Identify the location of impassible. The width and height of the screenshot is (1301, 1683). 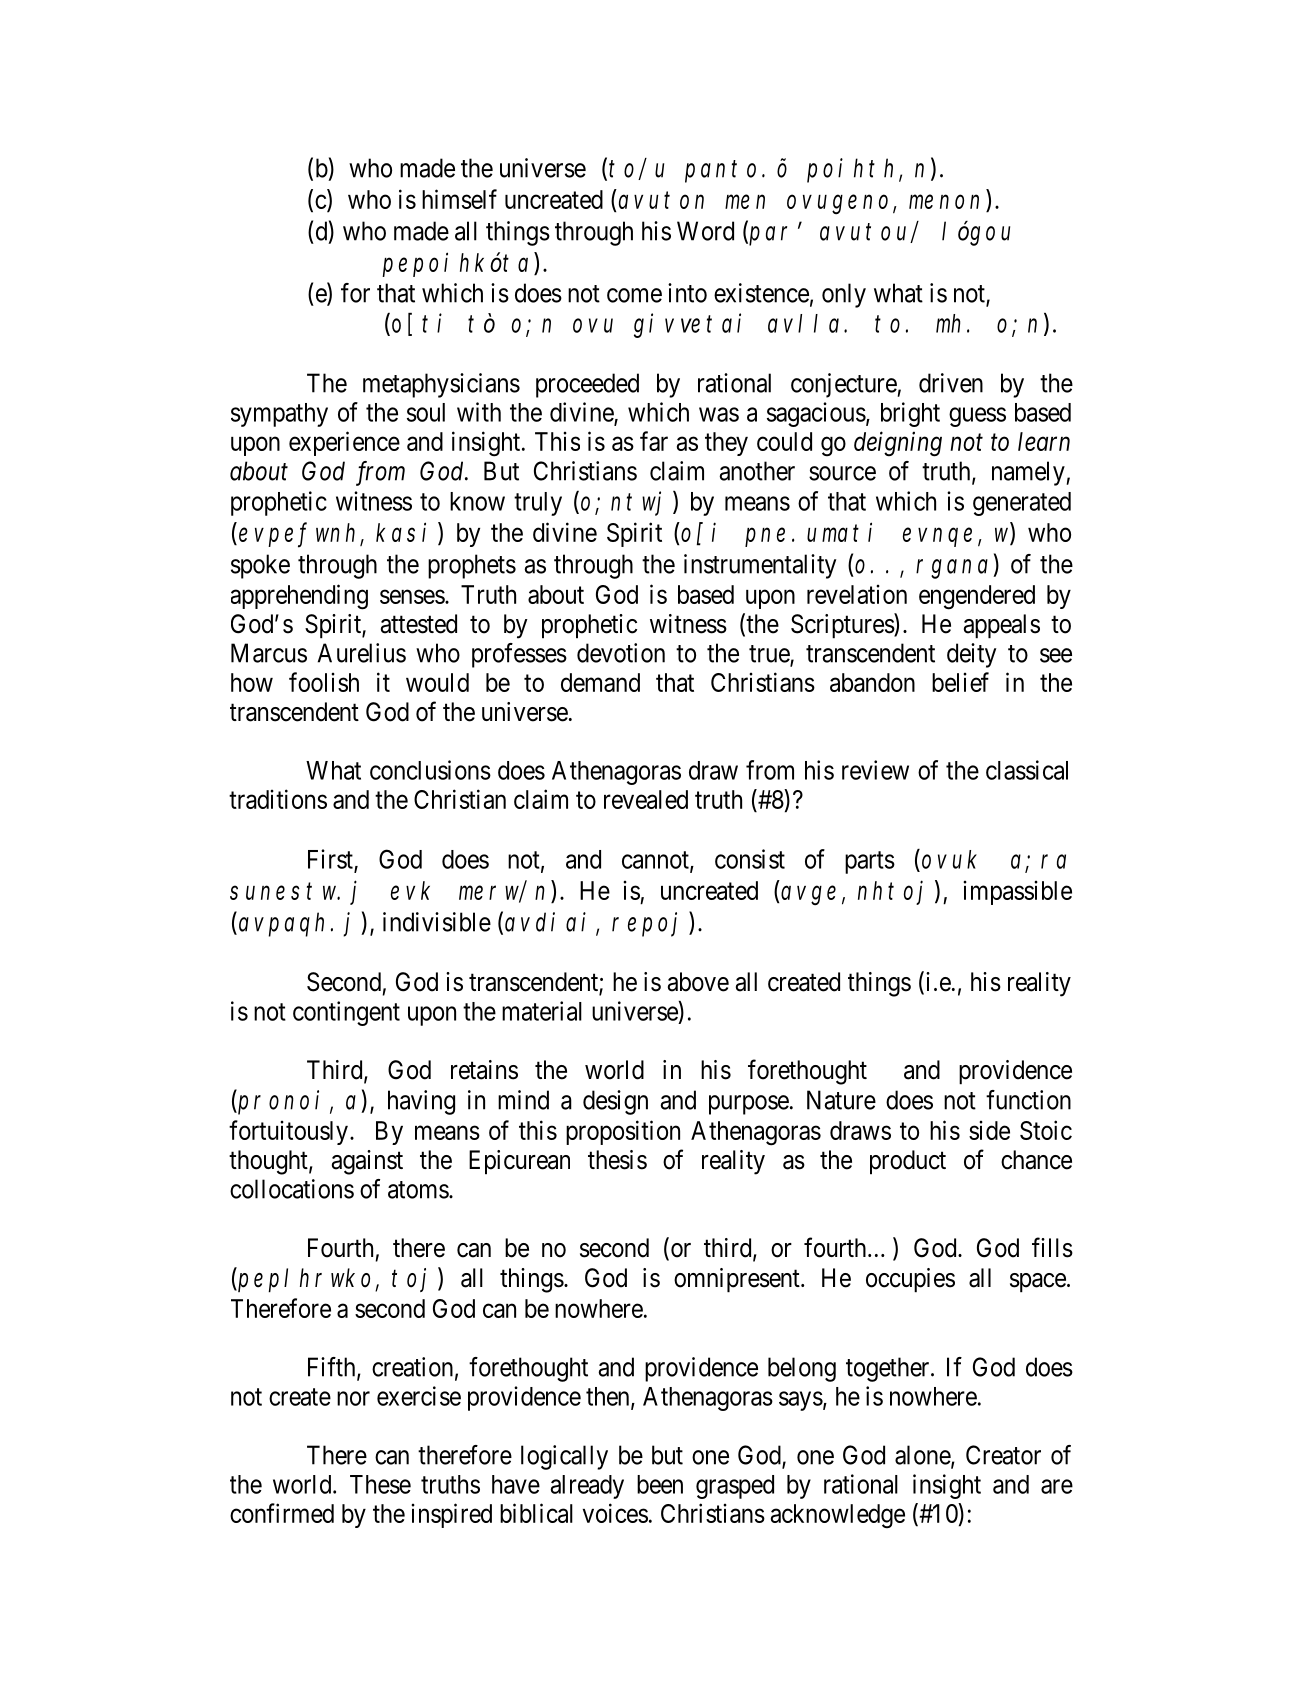
(1017, 893).
